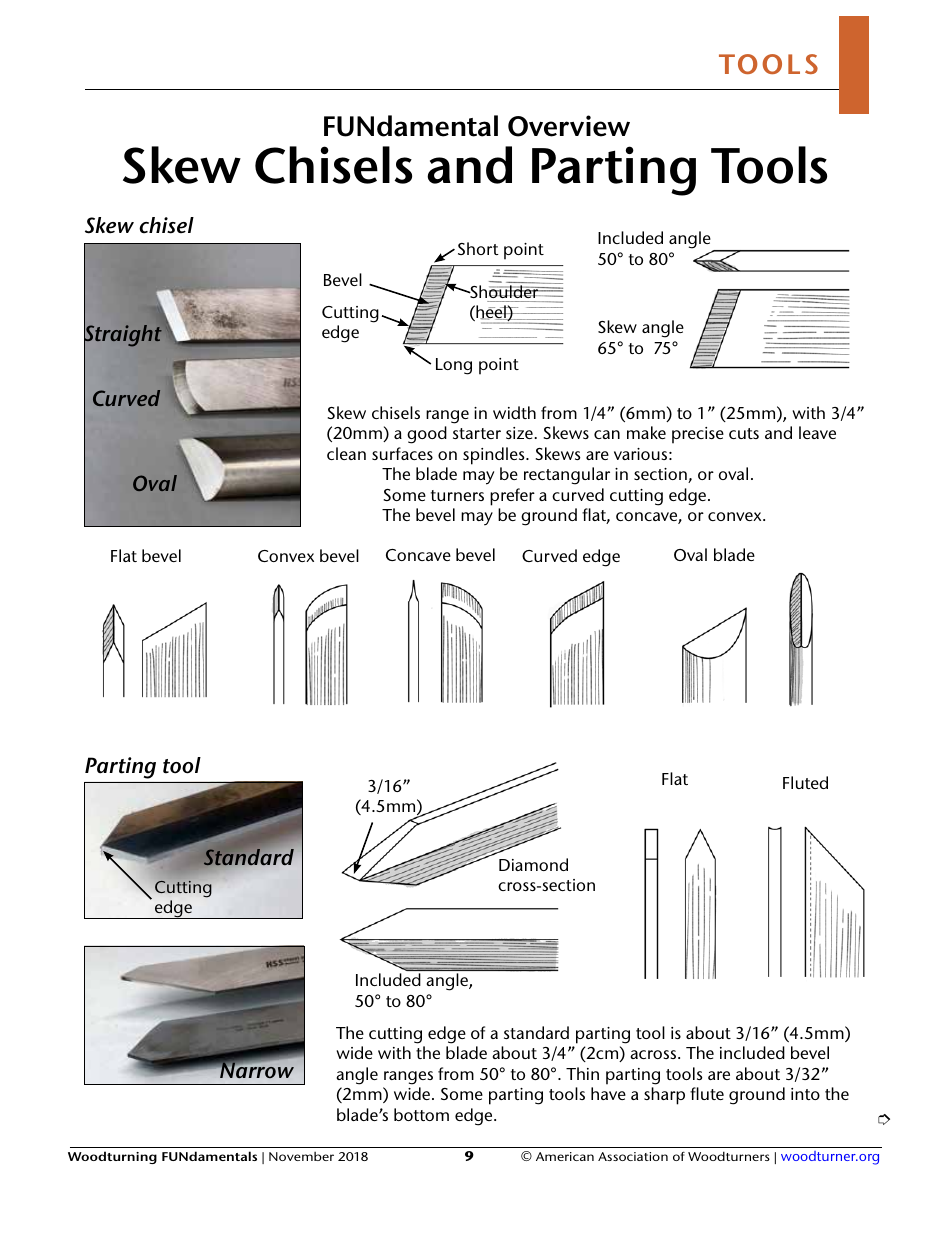  Describe the element at coordinates (301, 1156) in the image. I see `November` at that location.
